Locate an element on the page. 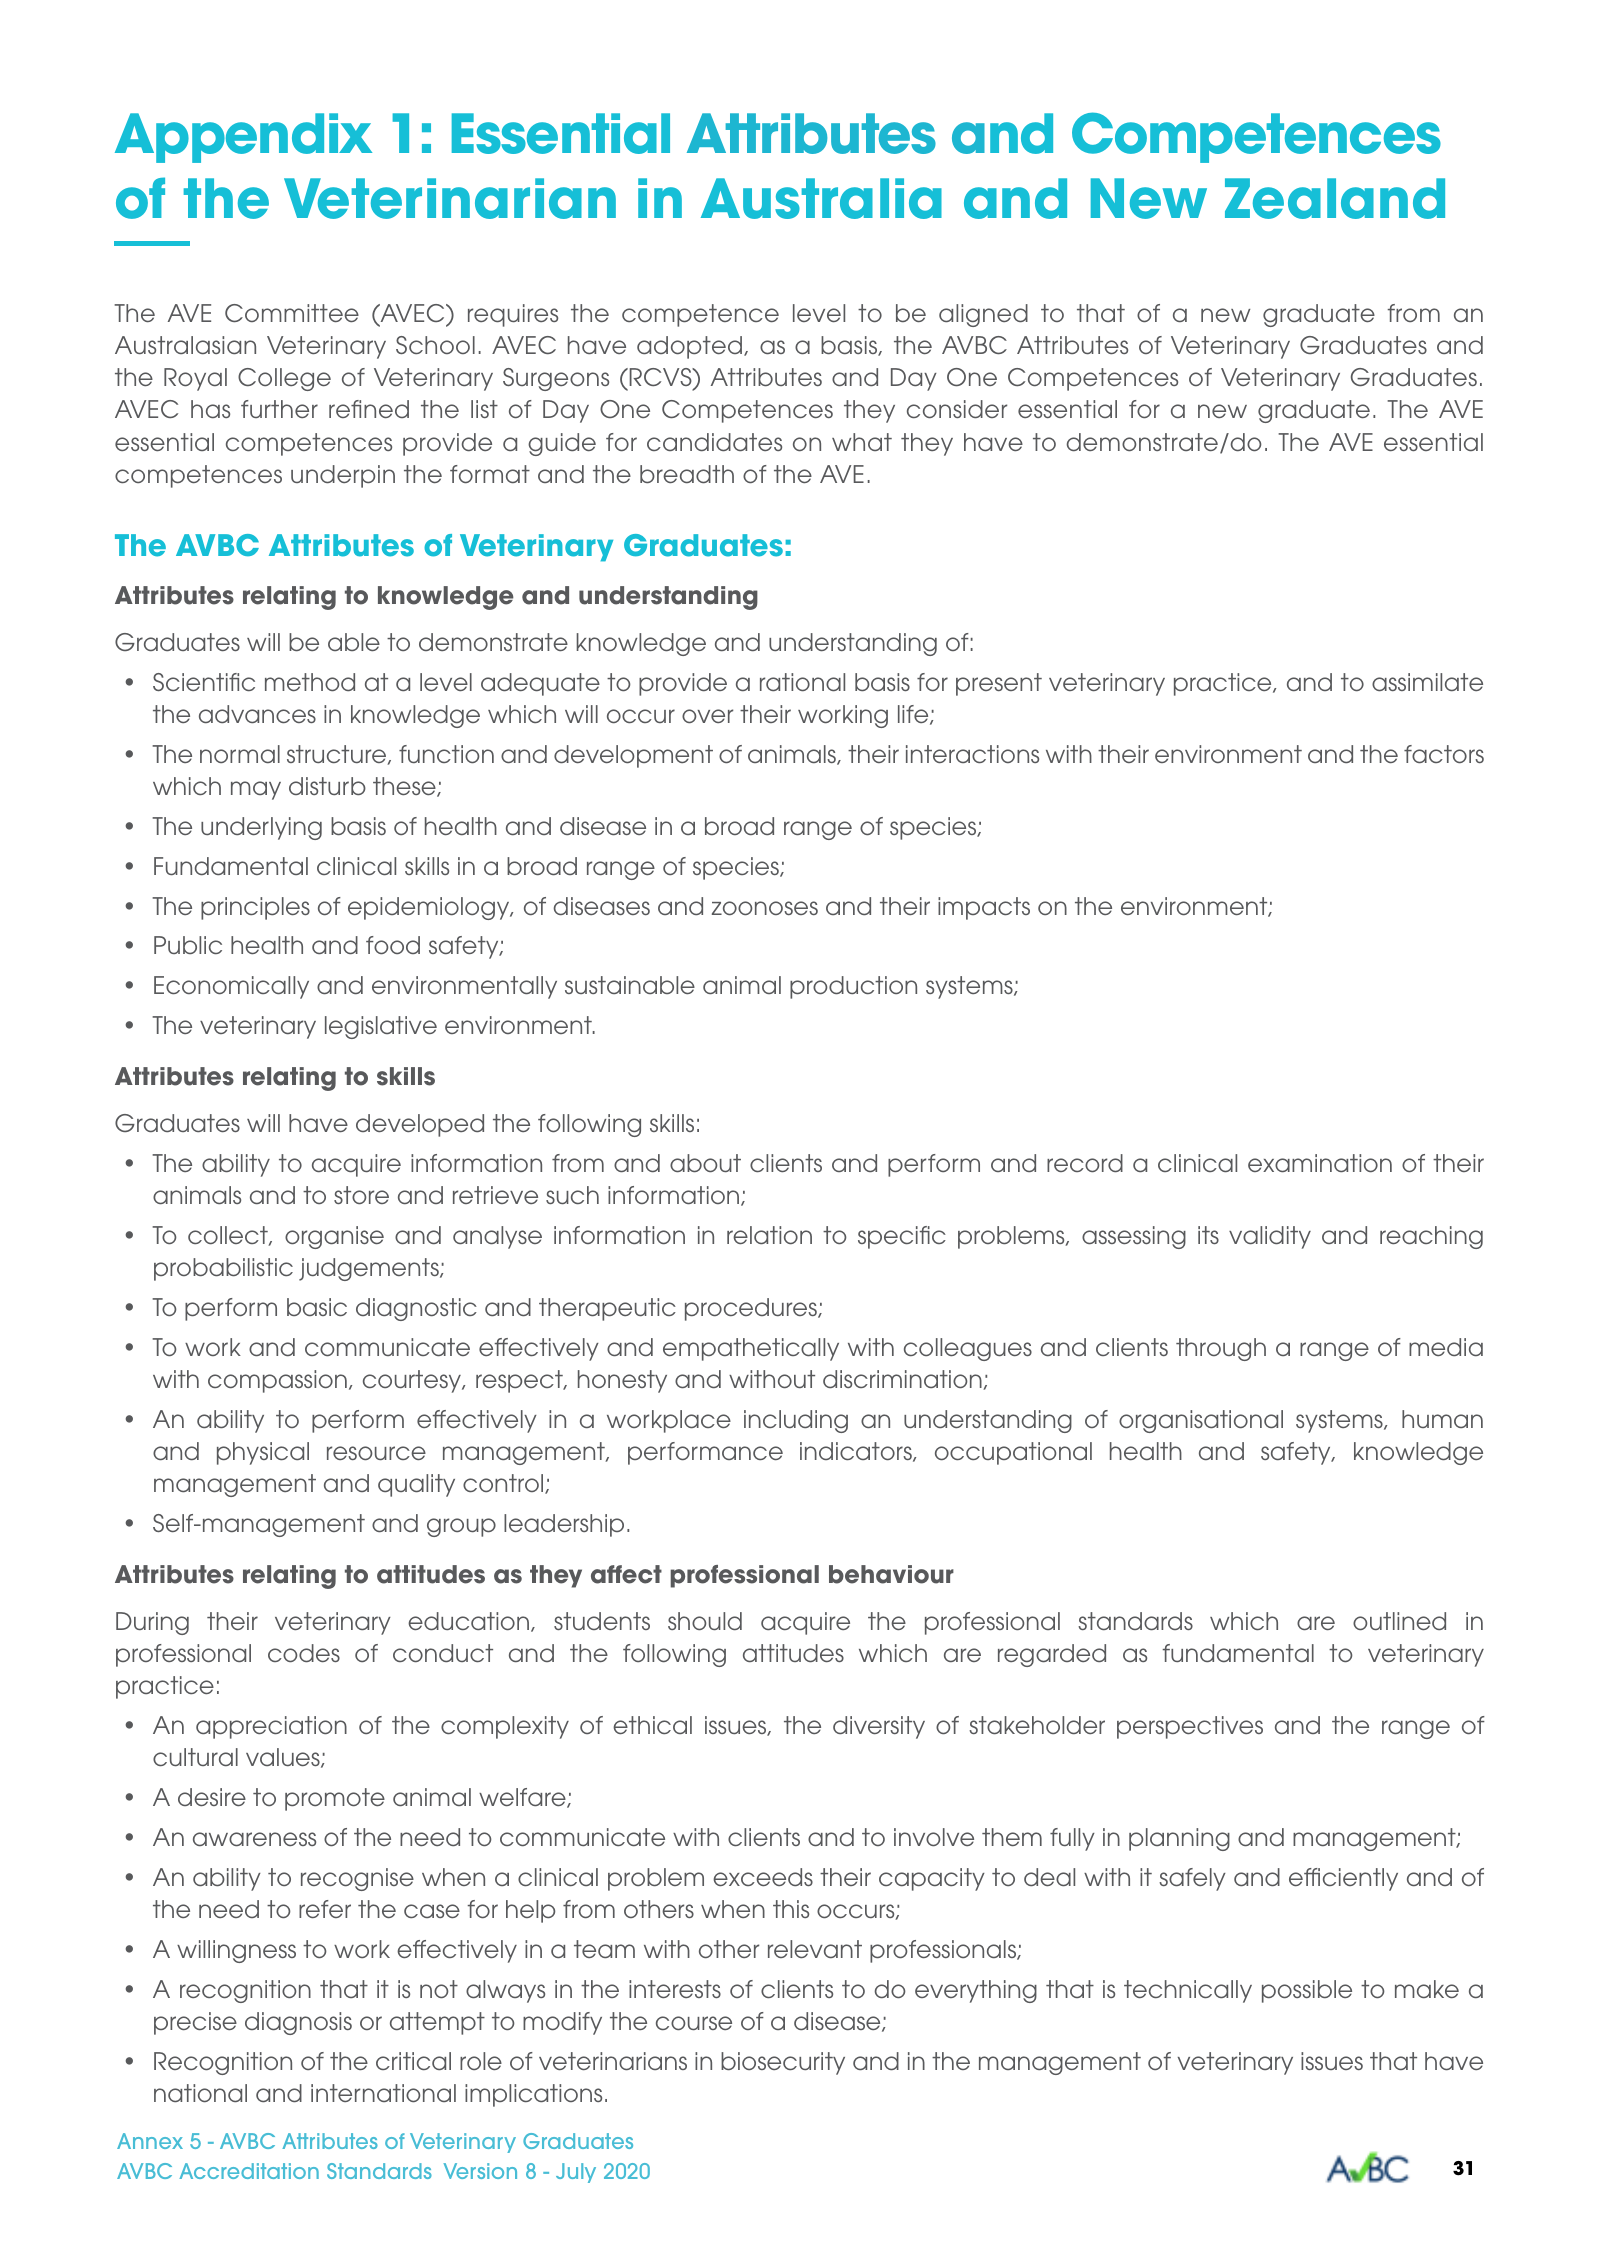 The width and height of the page is (1598, 2260). examination is located at coordinates (1320, 1163).
